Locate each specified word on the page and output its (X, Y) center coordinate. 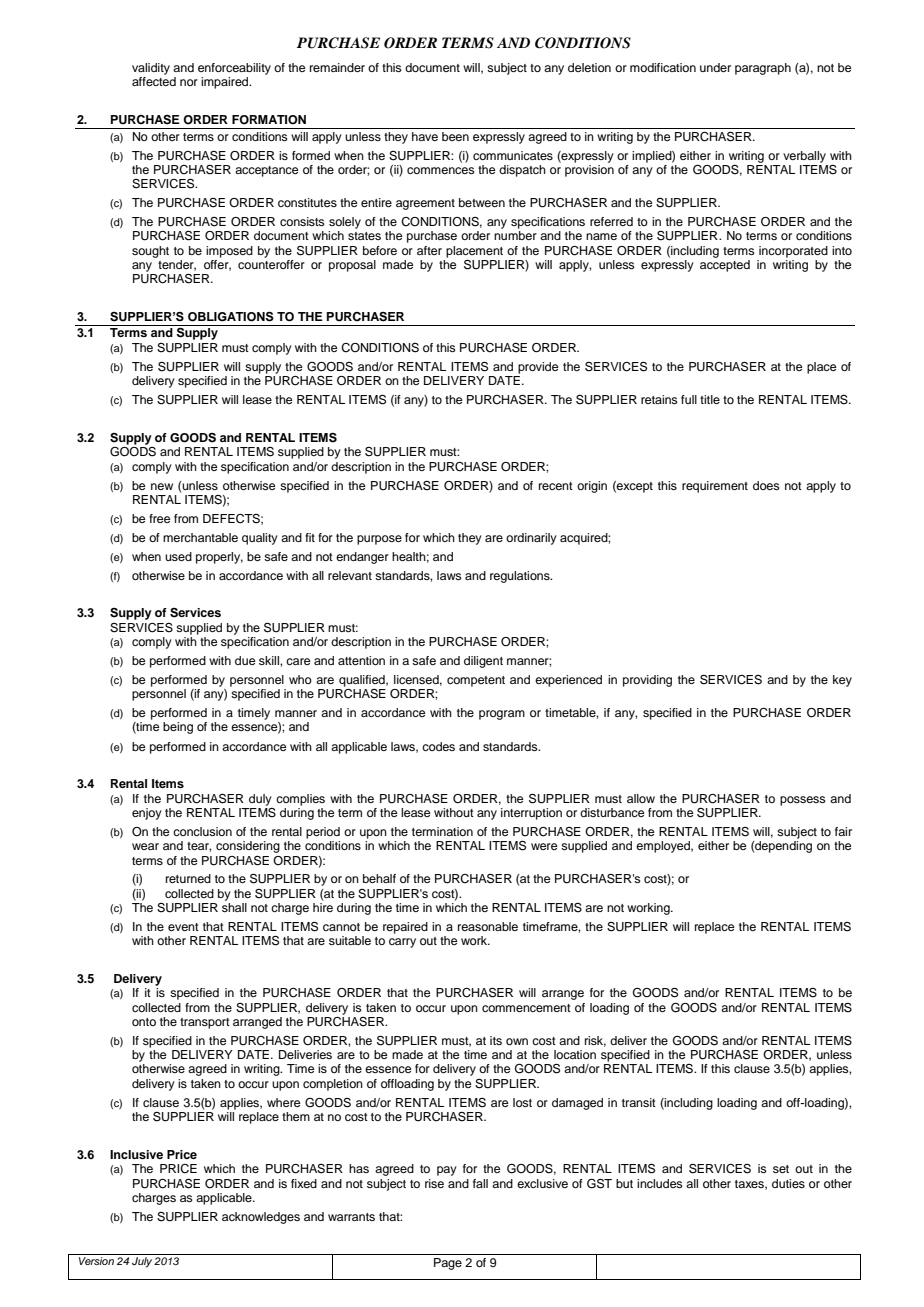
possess (803, 801)
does (766, 485)
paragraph (763, 69)
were (544, 846)
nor (189, 82)
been (455, 136)
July (142, 1262)
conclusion (202, 831)
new (162, 486)
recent (556, 486)
